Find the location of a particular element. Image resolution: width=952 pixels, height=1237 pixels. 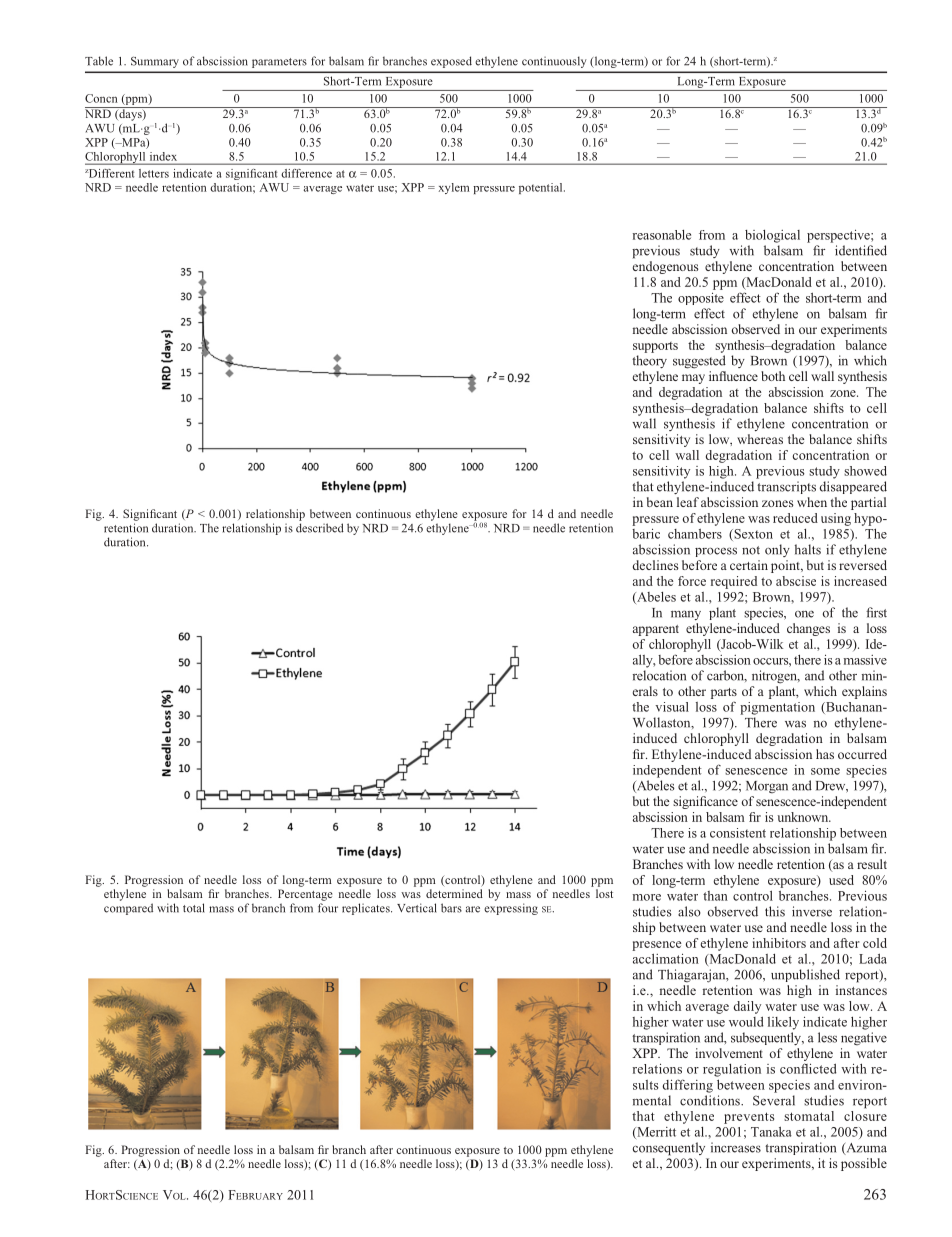

Summary is located at coordinates (155, 62).
